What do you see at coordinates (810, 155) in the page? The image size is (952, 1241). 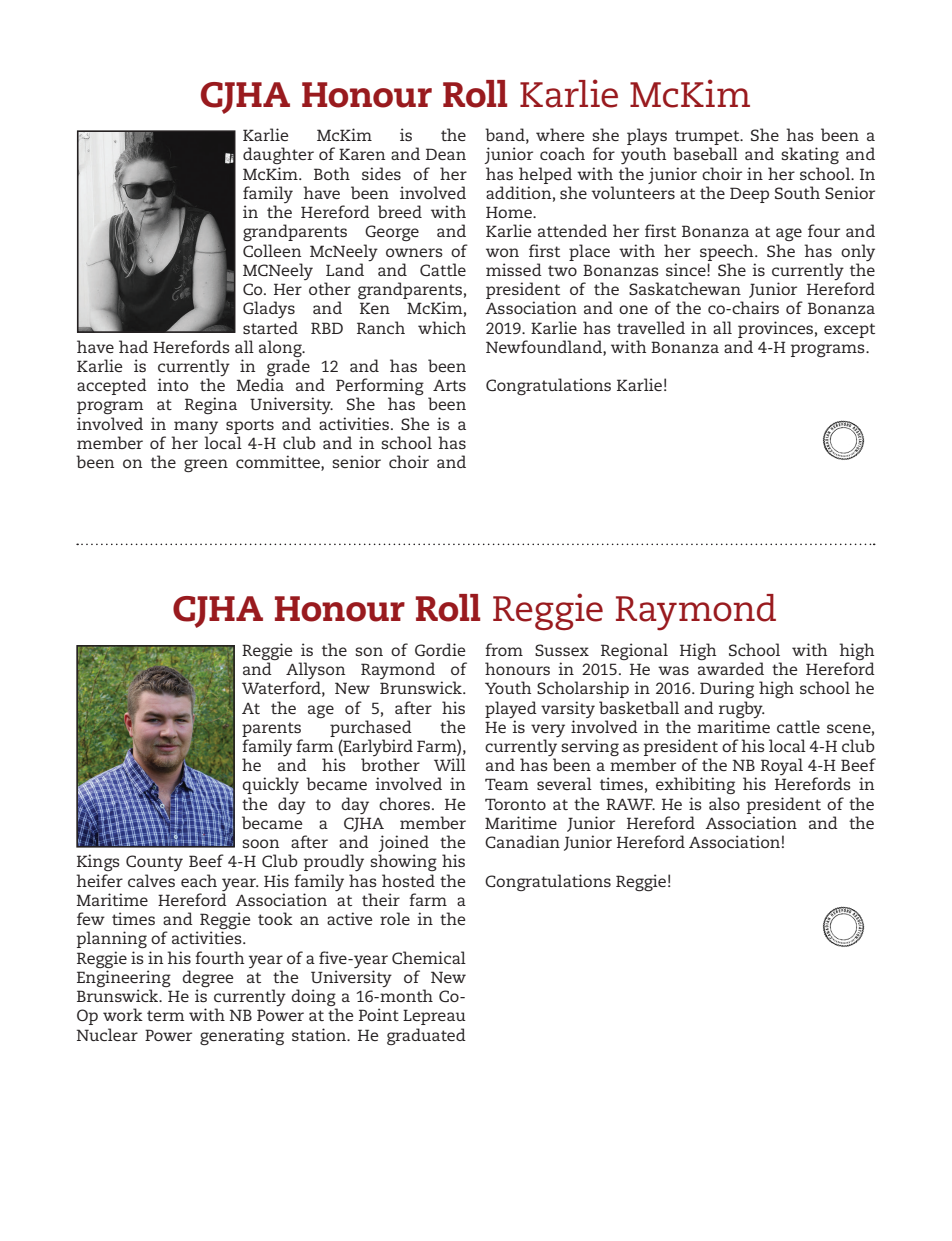 I see `skating` at bounding box center [810, 155].
